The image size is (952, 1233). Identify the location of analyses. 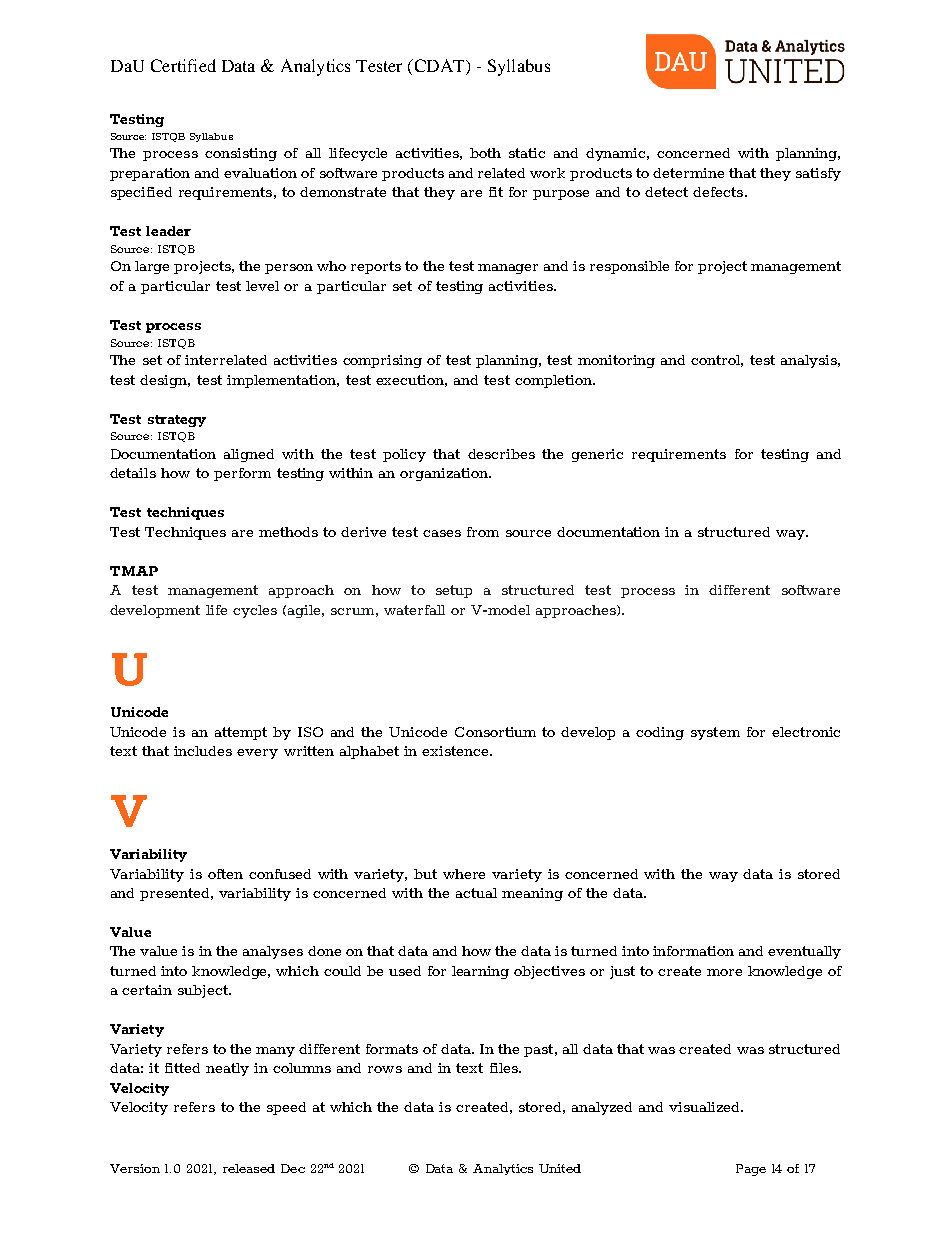
(273, 952).
